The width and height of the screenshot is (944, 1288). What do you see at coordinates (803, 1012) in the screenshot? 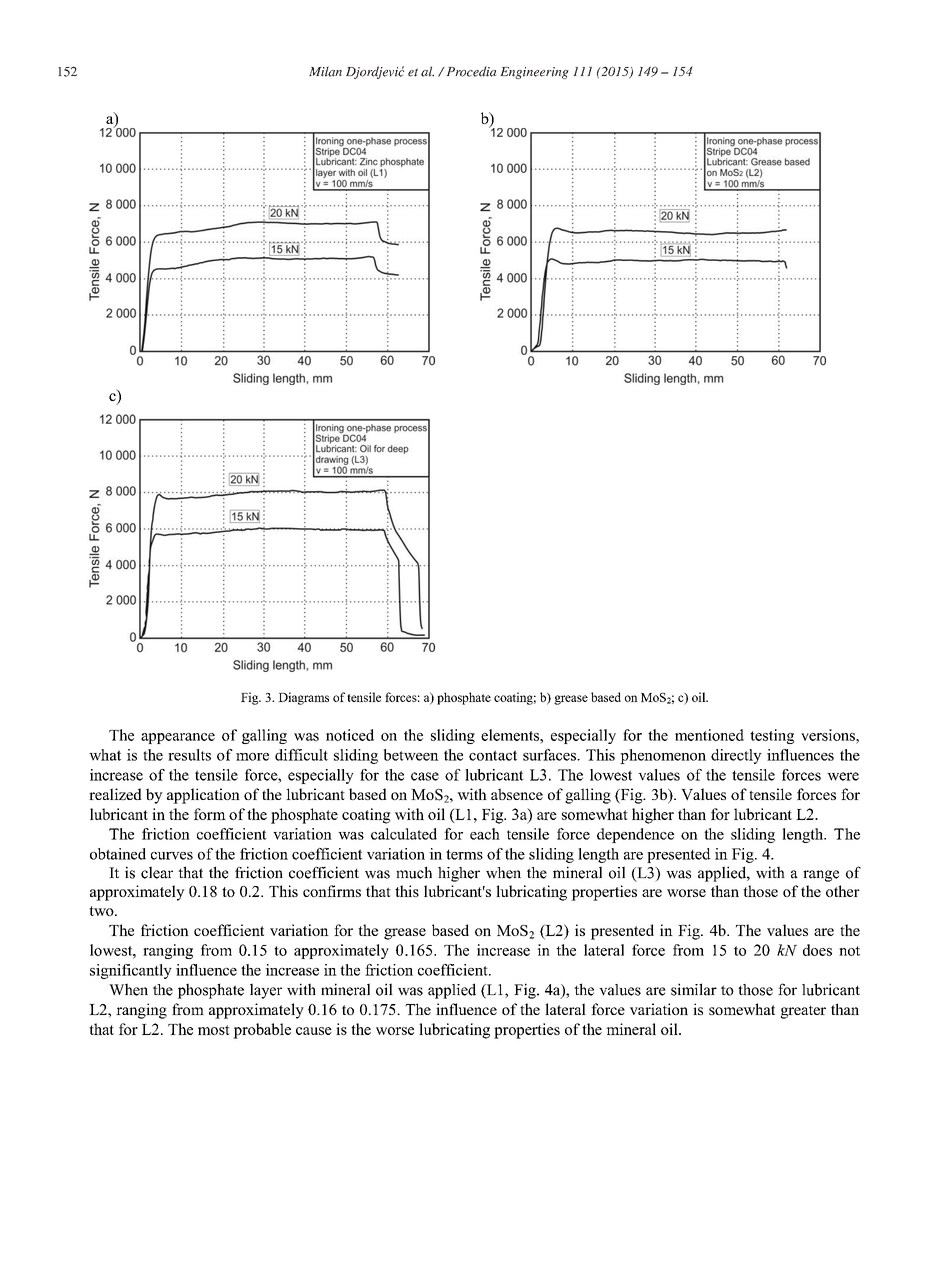
I see `greater` at bounding box center [803, 1012].
